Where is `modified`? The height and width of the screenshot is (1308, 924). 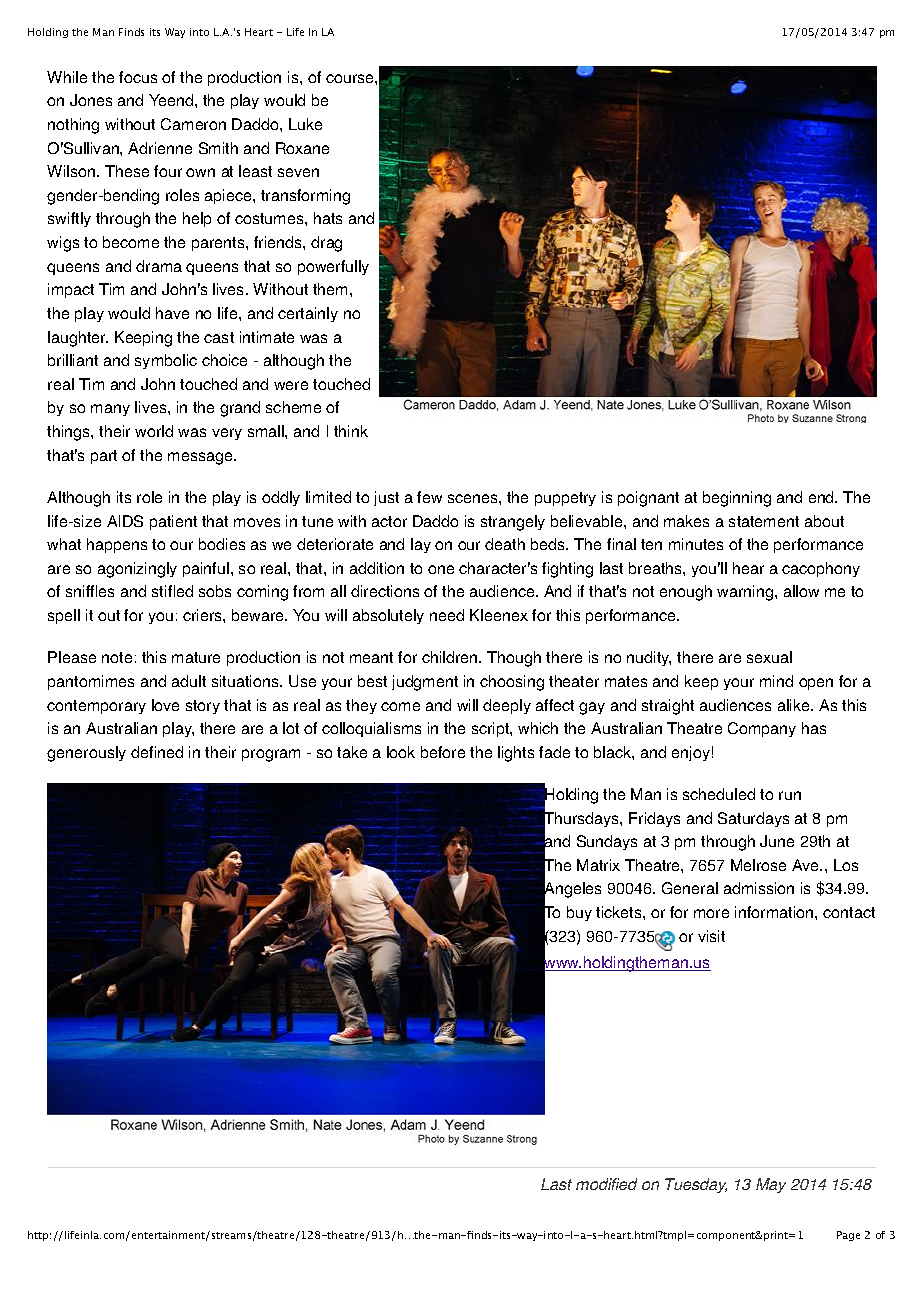
modified is located at coordinates (606, 1184).
